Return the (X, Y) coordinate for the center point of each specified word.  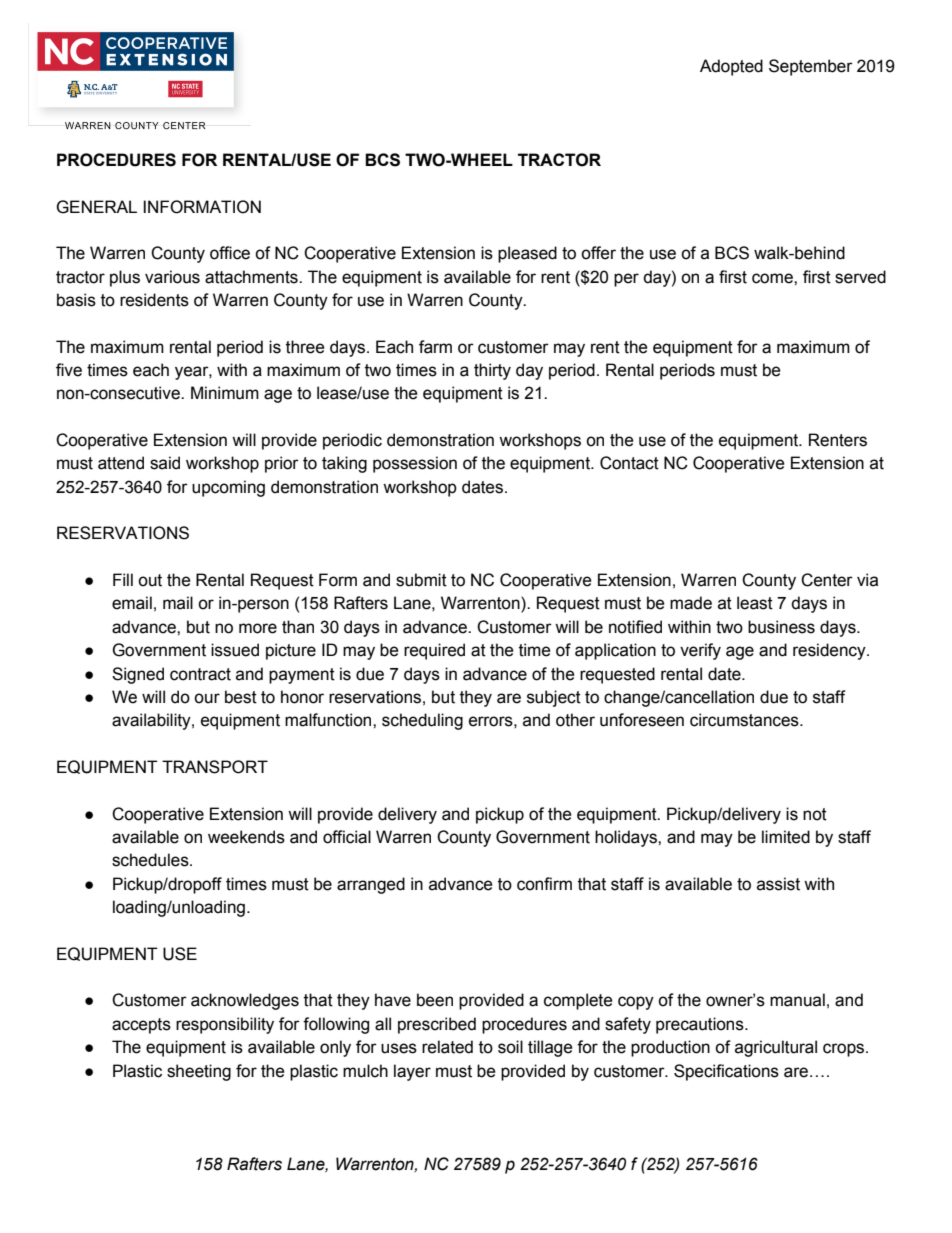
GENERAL (96, 207)
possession (415, 464)
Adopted (731, 67)
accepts (141, 1026)
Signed (138, 675)
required (434, 651)
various (172, 277)
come (773, 278)
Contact (629, 463)
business (781, 627)
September (811, 67)
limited (786, 837)
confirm (544, 884)
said (165, 463)
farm (435, 347)
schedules (151, 860)
